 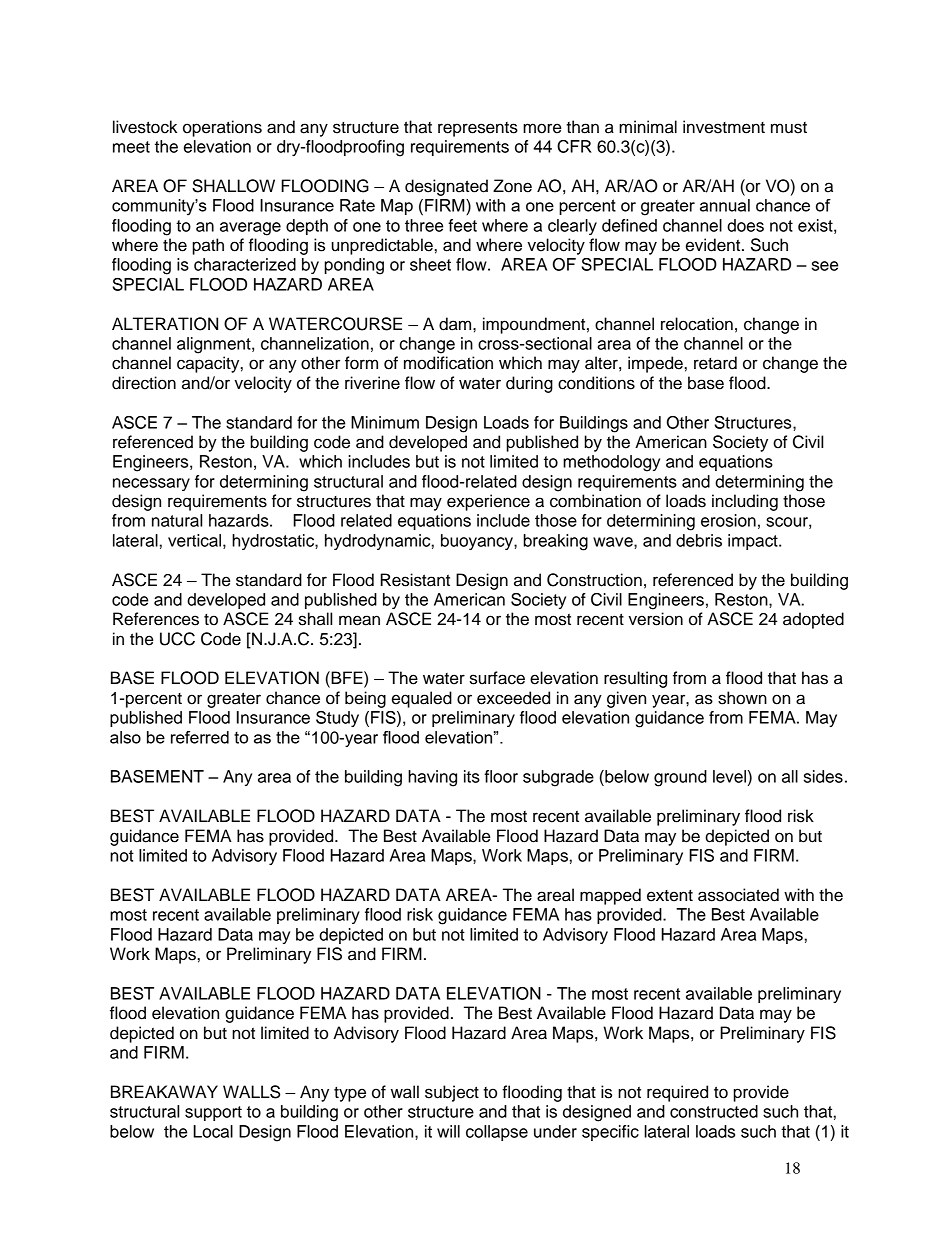 What do you see at coordinates (745, 502) in the page?
I see `including` at bounding box center [745, 502].
